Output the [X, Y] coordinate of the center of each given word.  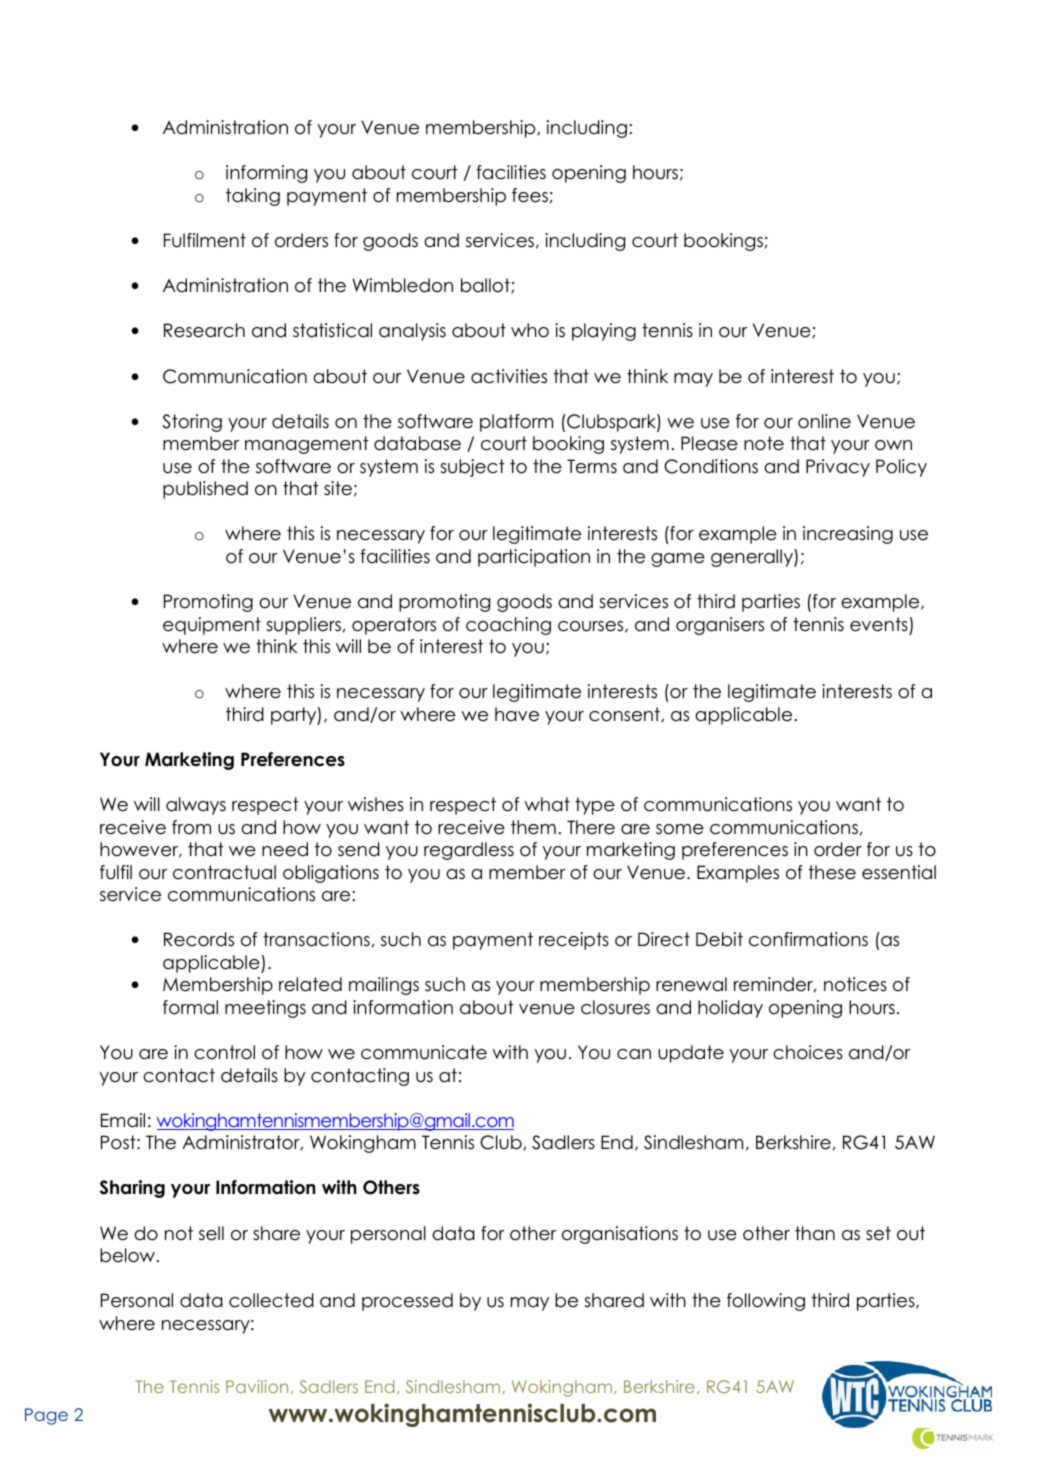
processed [407, 1302]
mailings [384, 986]
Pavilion [257, 1386]
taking [253, 197]
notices [855, 984]
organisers [720, 626]
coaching [508, 626]
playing [604, 332]
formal [190, 1007]
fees [530, 195]
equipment [212, 626]
